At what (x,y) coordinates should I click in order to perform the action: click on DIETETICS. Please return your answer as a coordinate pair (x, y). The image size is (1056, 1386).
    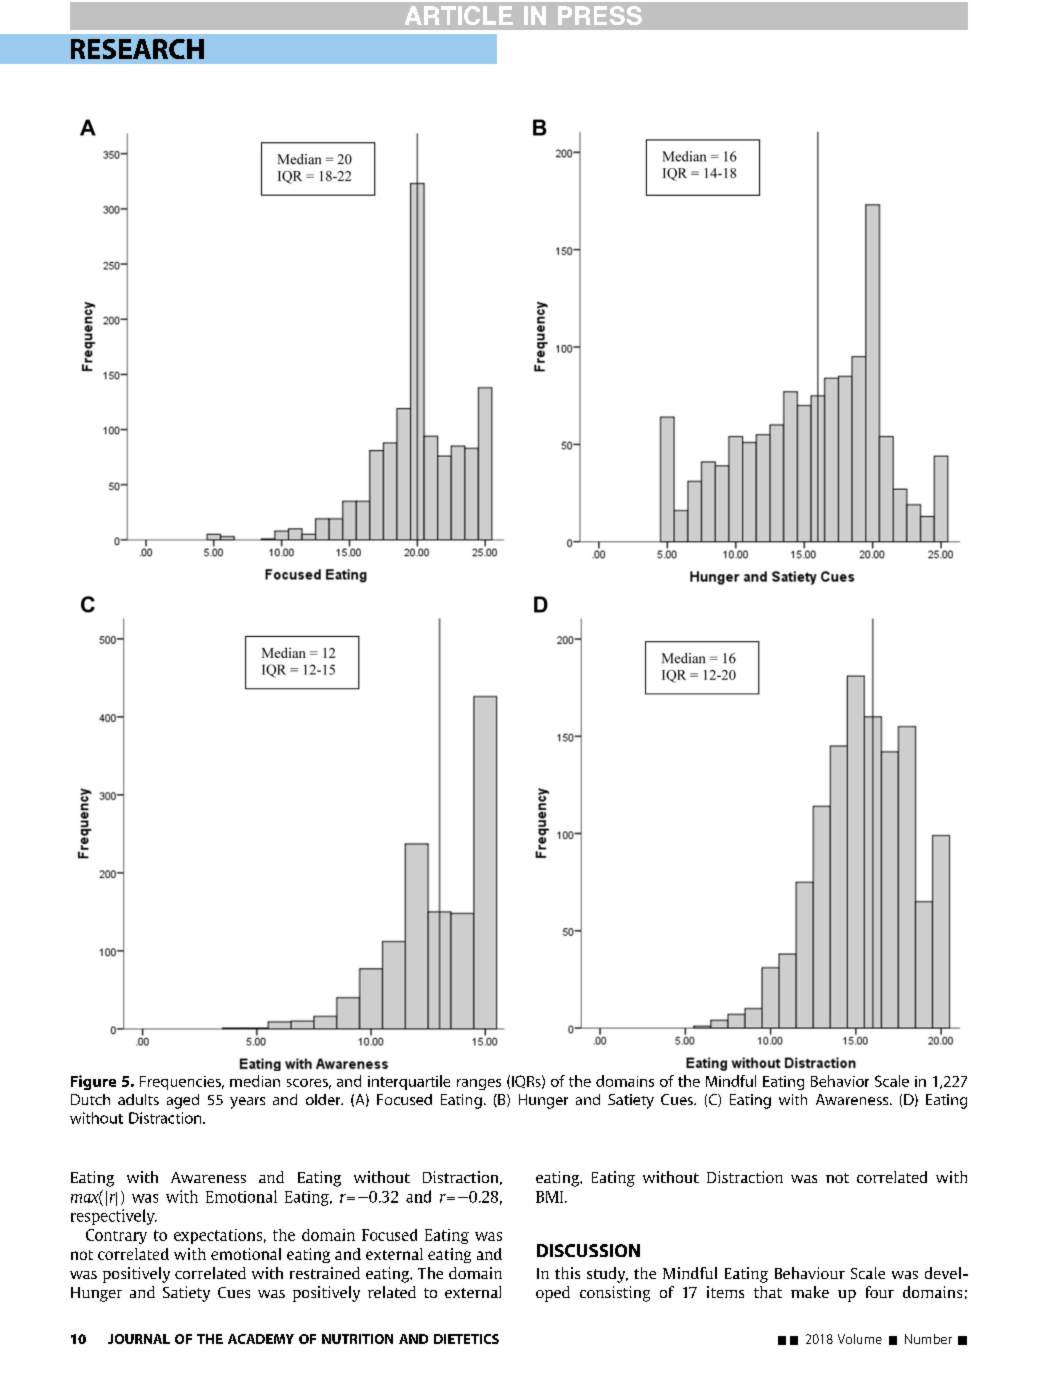
    Looking at the image, I should click on (466, 1339).
